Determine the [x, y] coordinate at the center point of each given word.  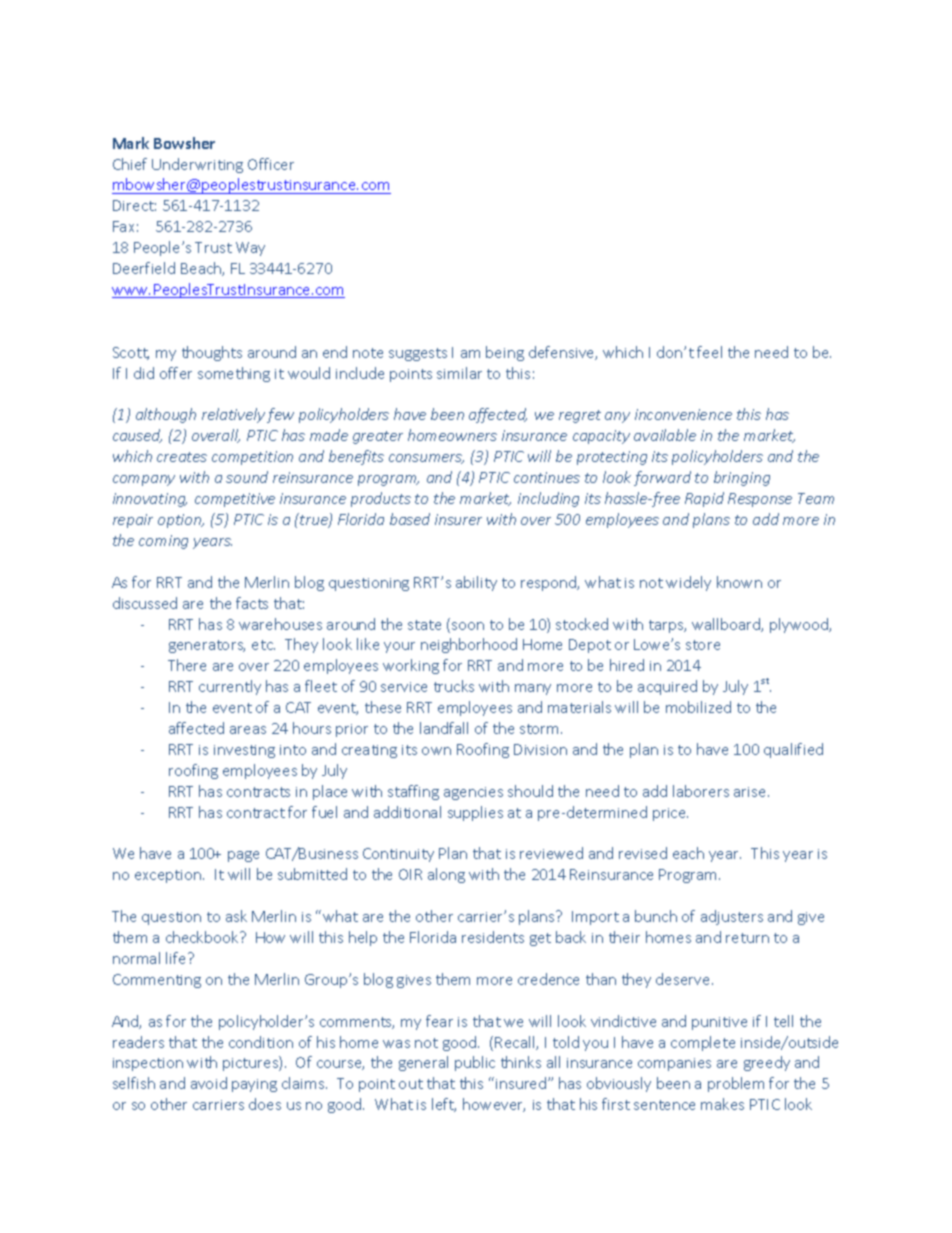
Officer [271, 164]
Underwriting [197, 165]
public [475, 1063]
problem [736, 1084]
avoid [209, 1083]
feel [709, 352]
